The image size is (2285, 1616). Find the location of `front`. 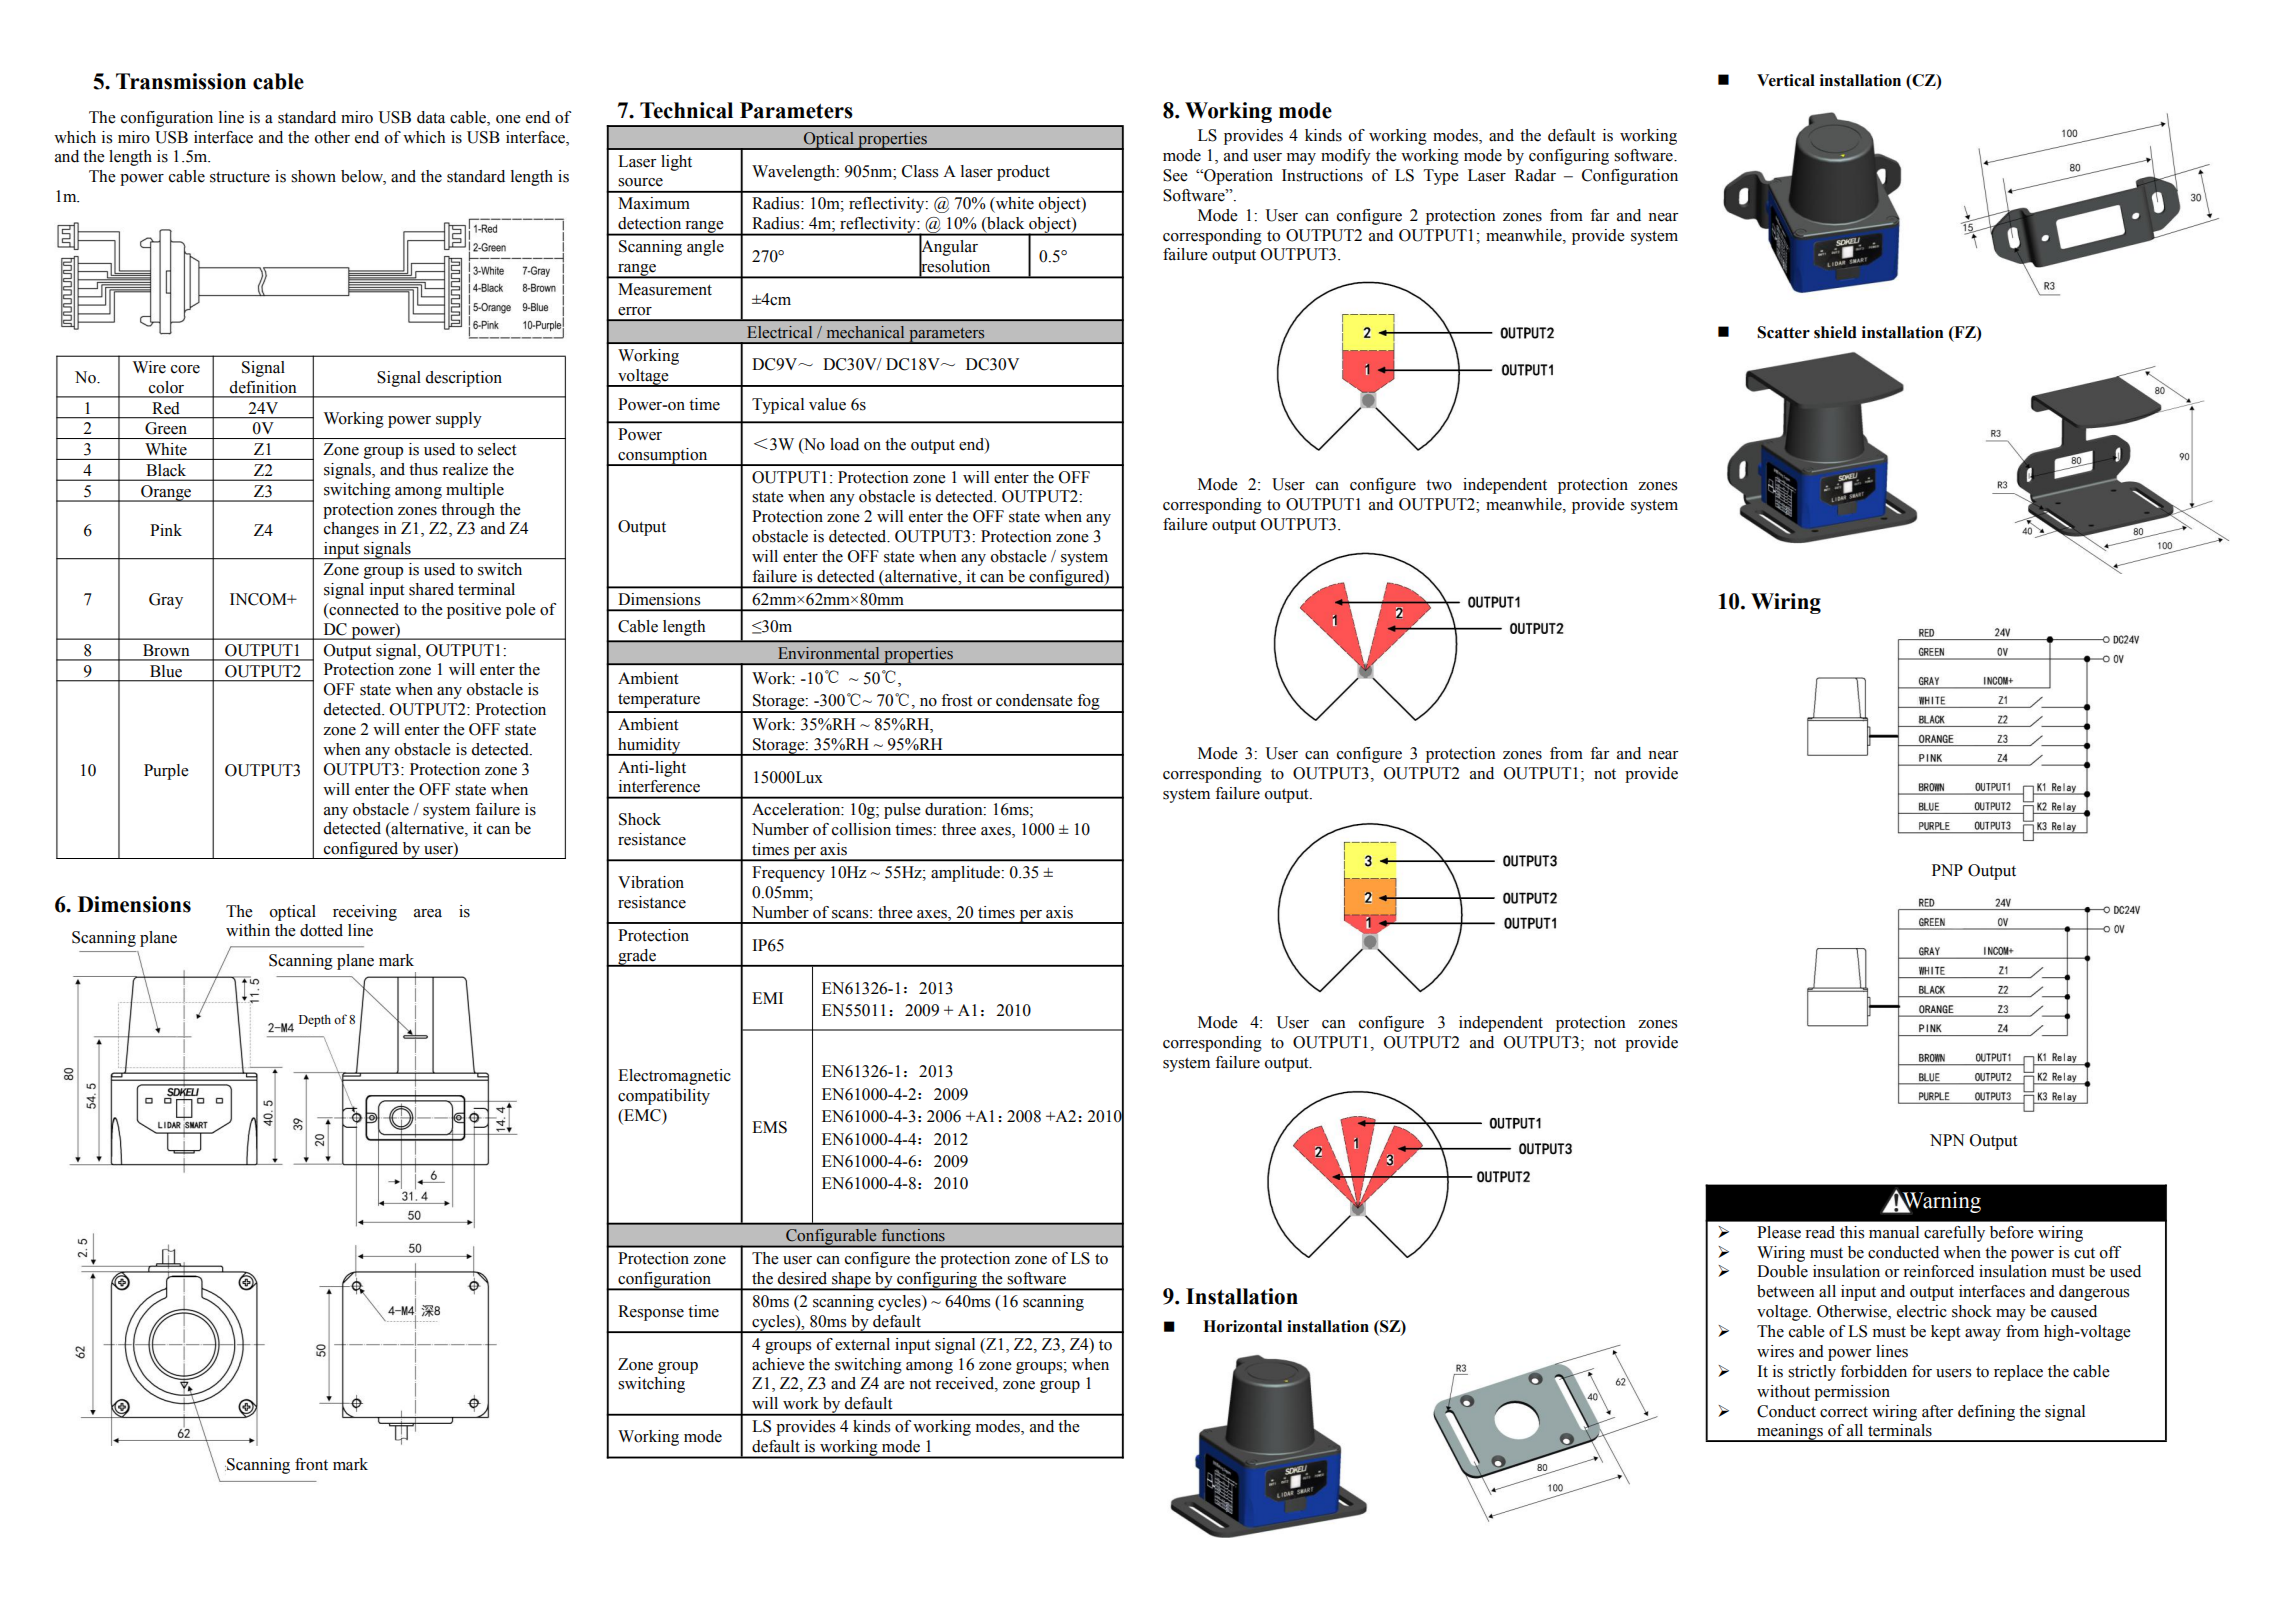

front is located at coordinates (311, 1464).
